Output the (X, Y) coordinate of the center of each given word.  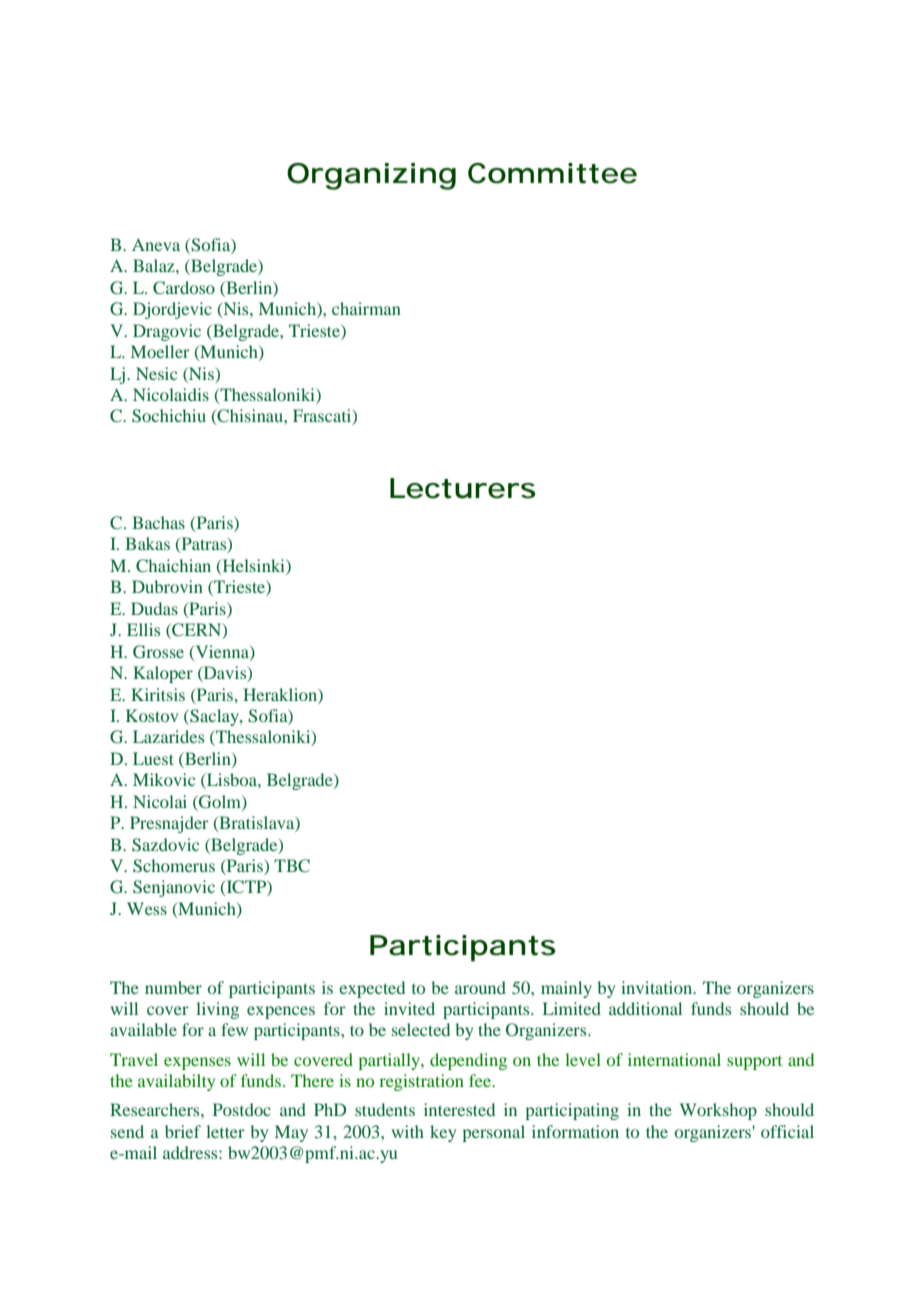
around (480, 987)
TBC (292, 866)
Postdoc (242, 1109)
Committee (552, 173)
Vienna (222, 652)
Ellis (143, 629)
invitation (658, 987)
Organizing (371, 176)
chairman (366, 308)
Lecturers (463, 488)
